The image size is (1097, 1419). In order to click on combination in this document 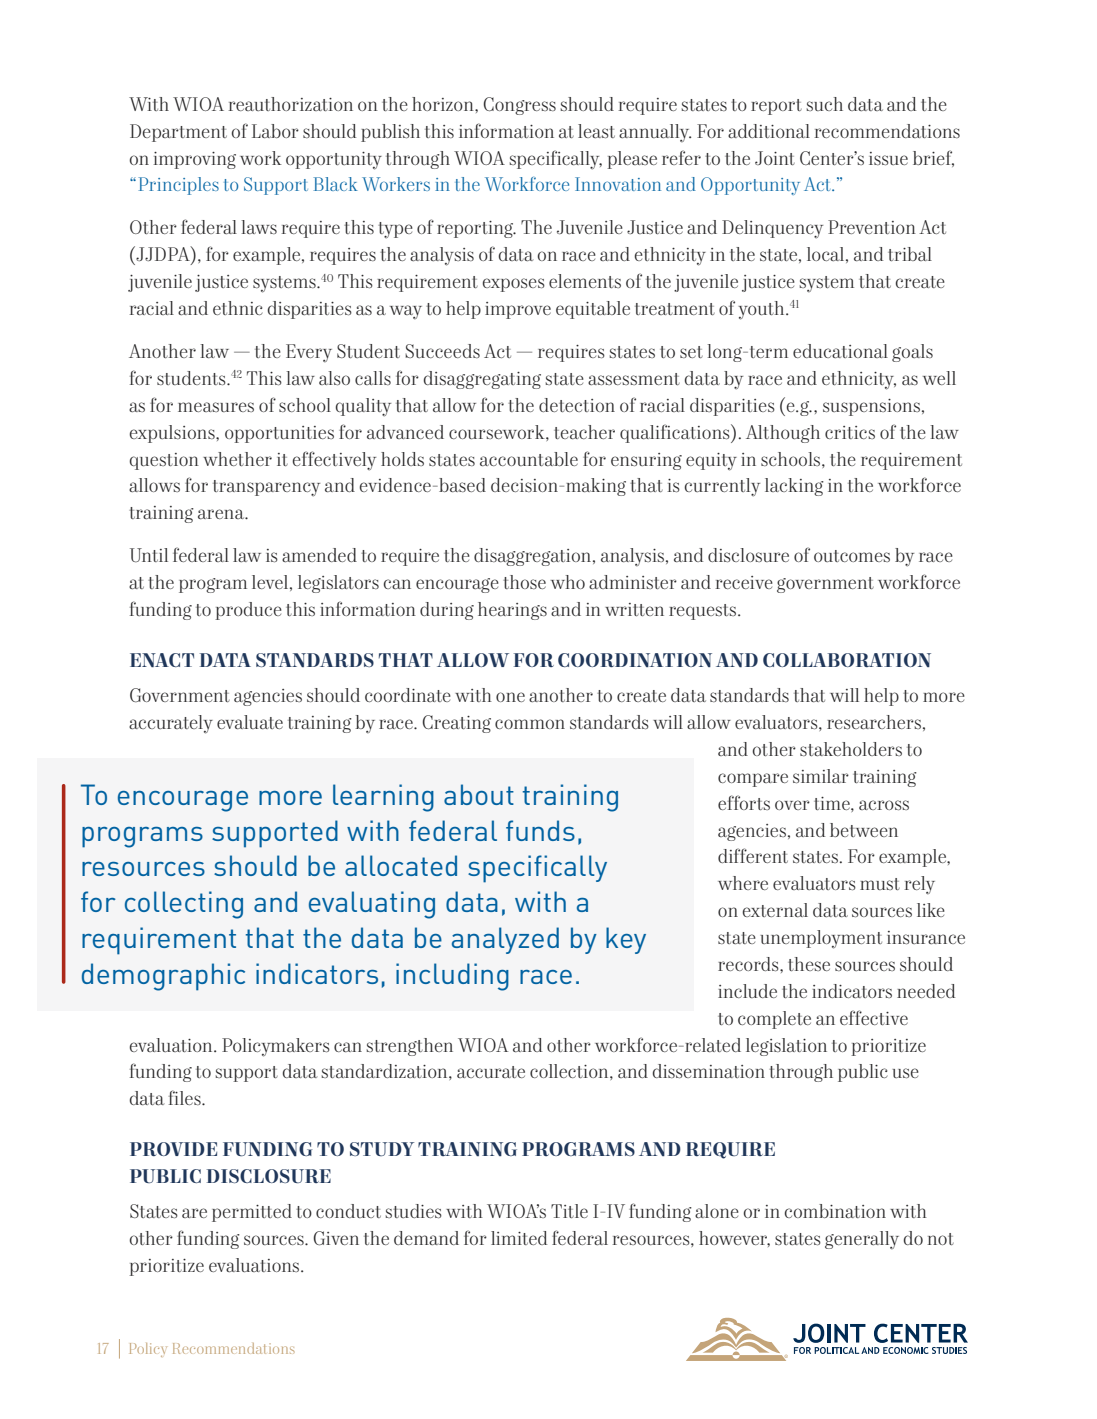, I will do `click(835, 1211)`.
